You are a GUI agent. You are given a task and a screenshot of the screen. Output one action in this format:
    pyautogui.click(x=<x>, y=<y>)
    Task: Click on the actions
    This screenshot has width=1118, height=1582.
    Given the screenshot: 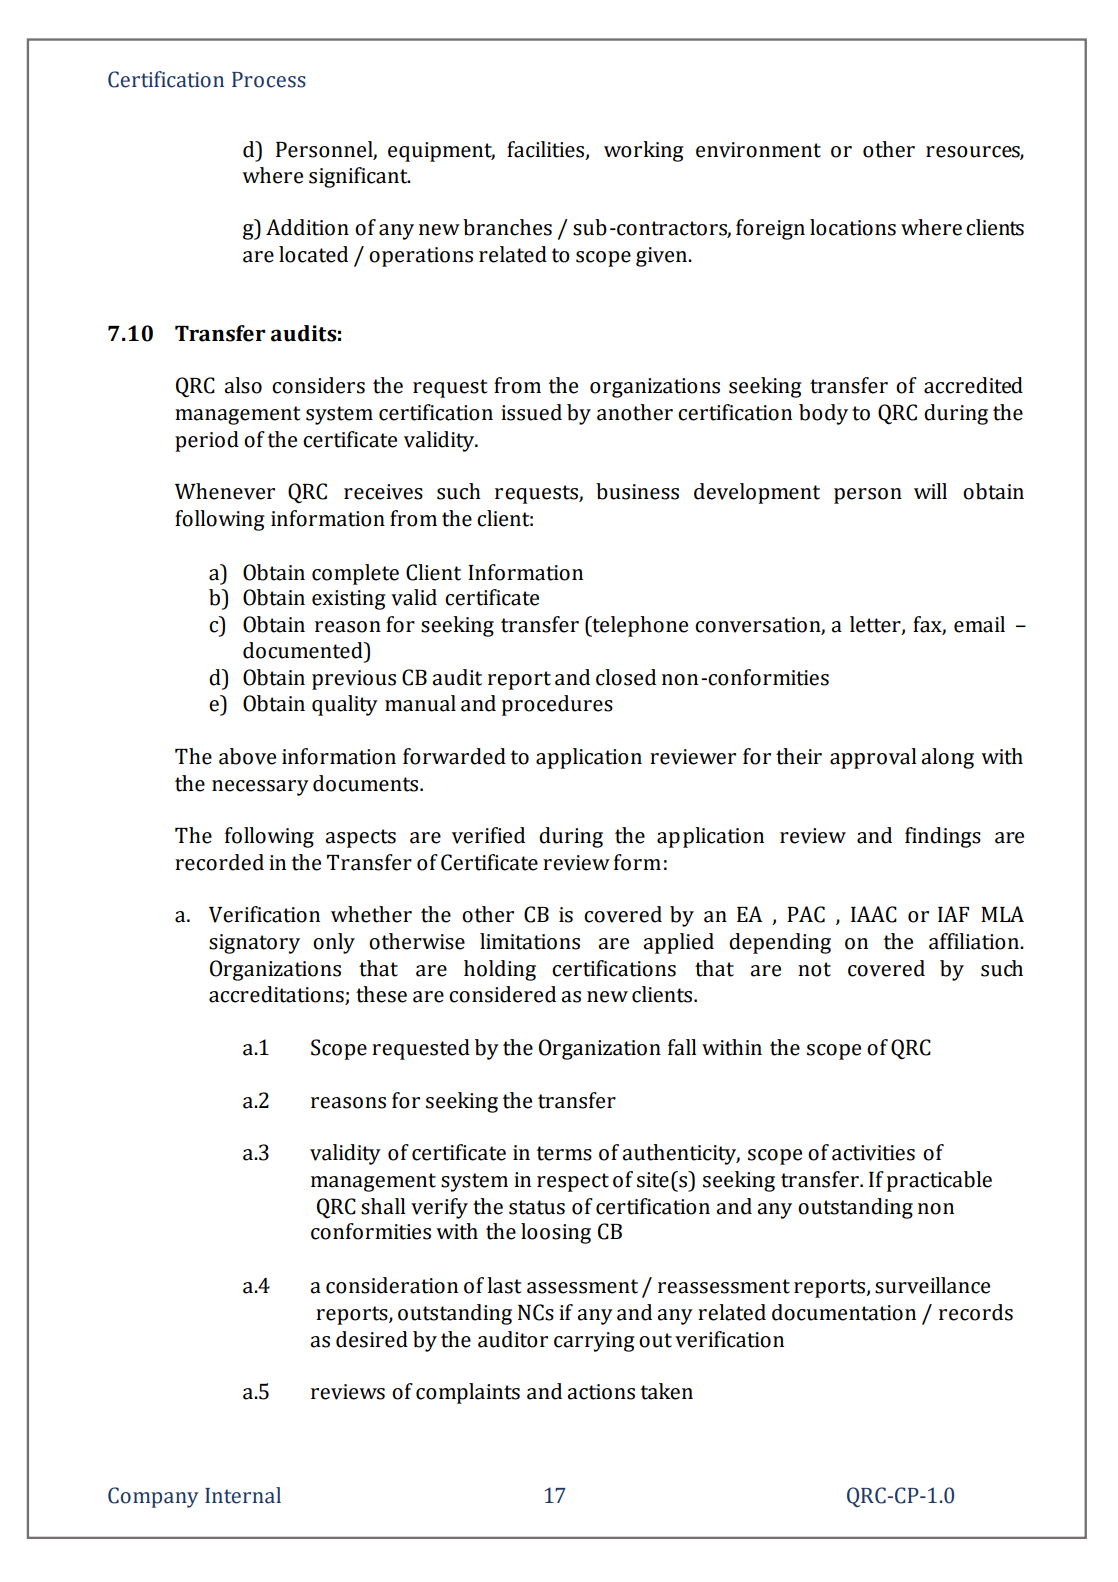 What is the action you would take?
    pyautogui.click(x=601, y=1392)
